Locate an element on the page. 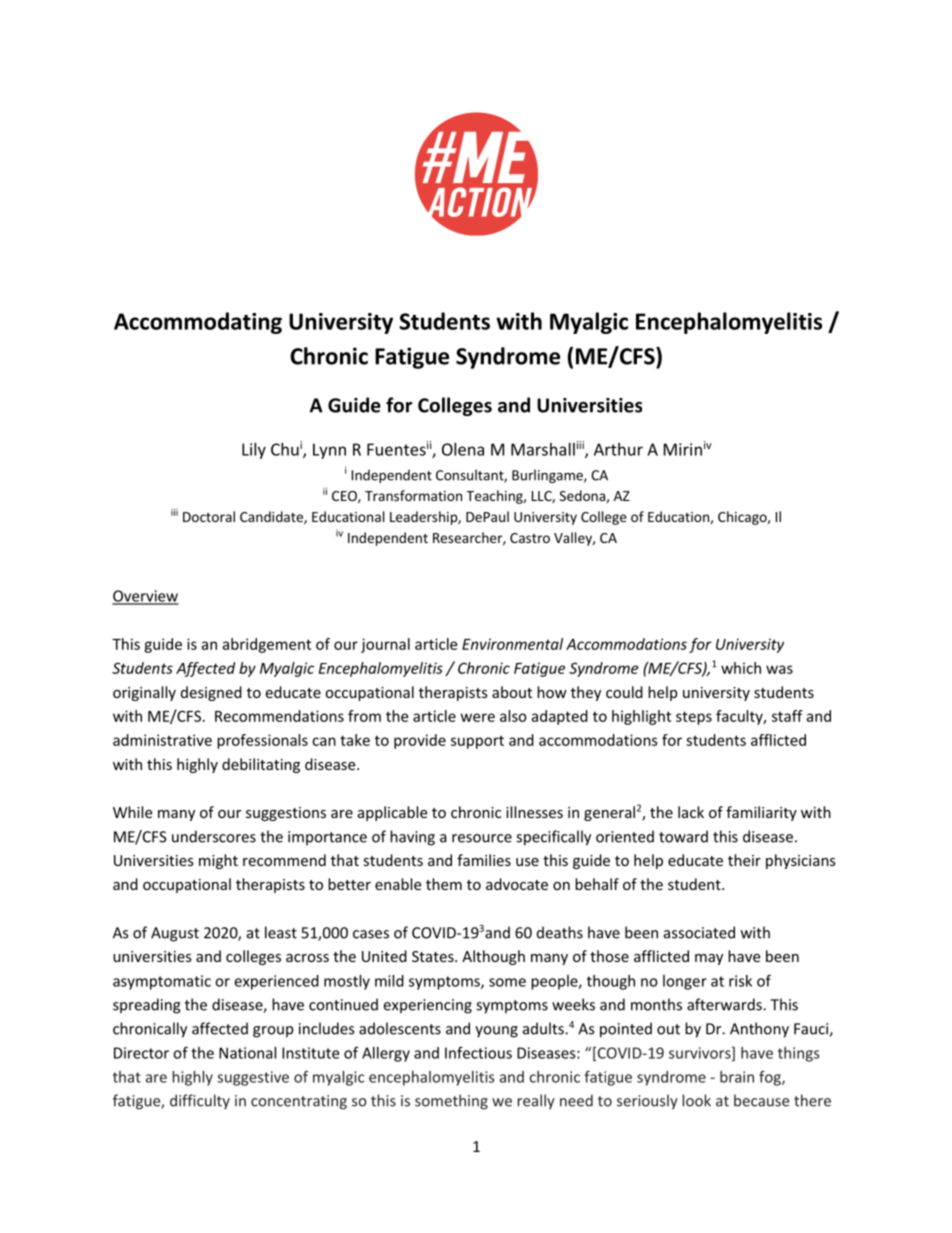 The height and width of the image is (1233, 952). Castro is located at coordinates (530, 538).
